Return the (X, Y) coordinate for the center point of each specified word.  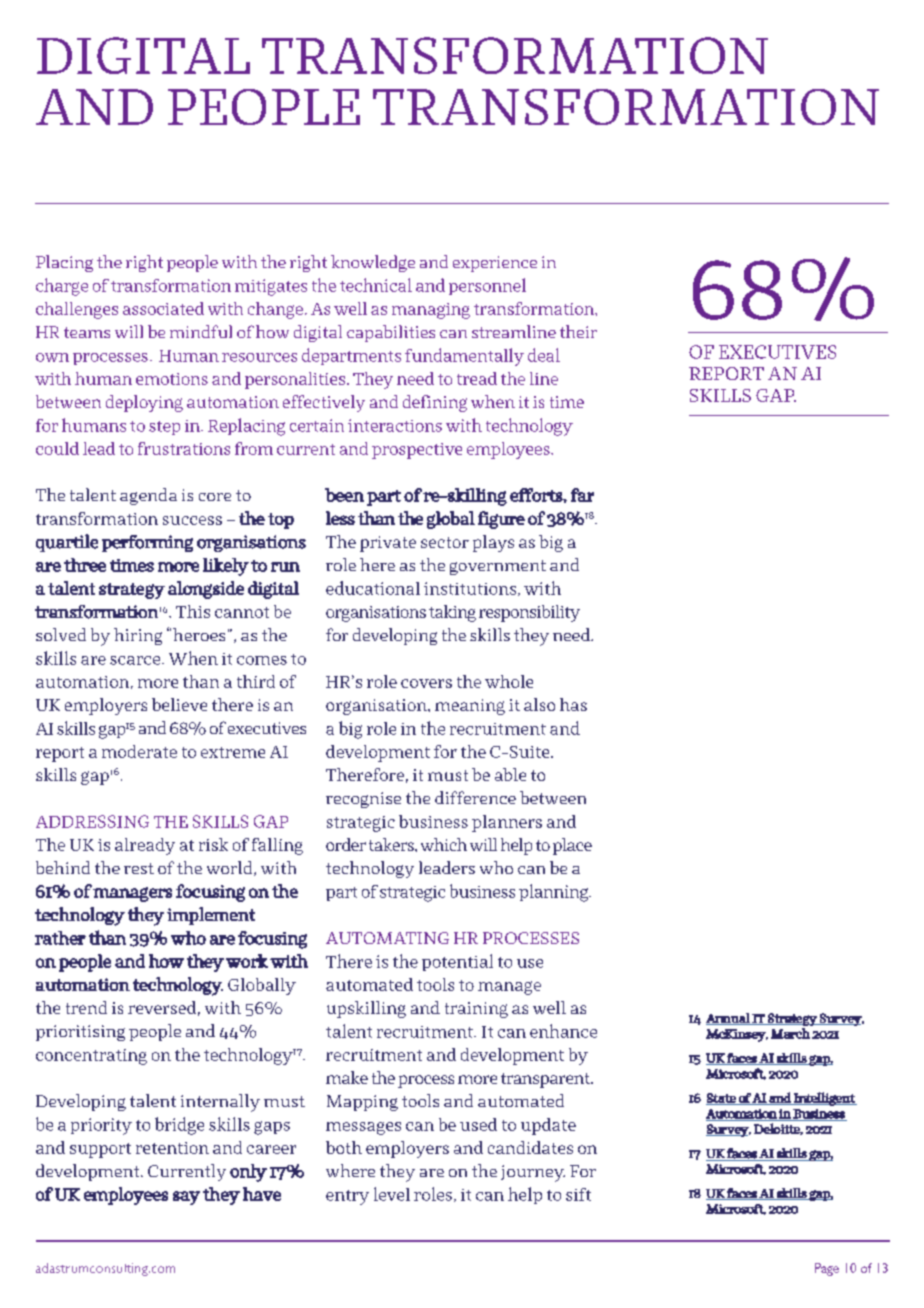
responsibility (529, 613)
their (578, 331)
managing (431, 311)
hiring (138, 636)
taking (452, 613)
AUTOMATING (387, 938)
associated (163, 308)
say (186, 1198)
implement (211, 916)
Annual (729, 1019)
